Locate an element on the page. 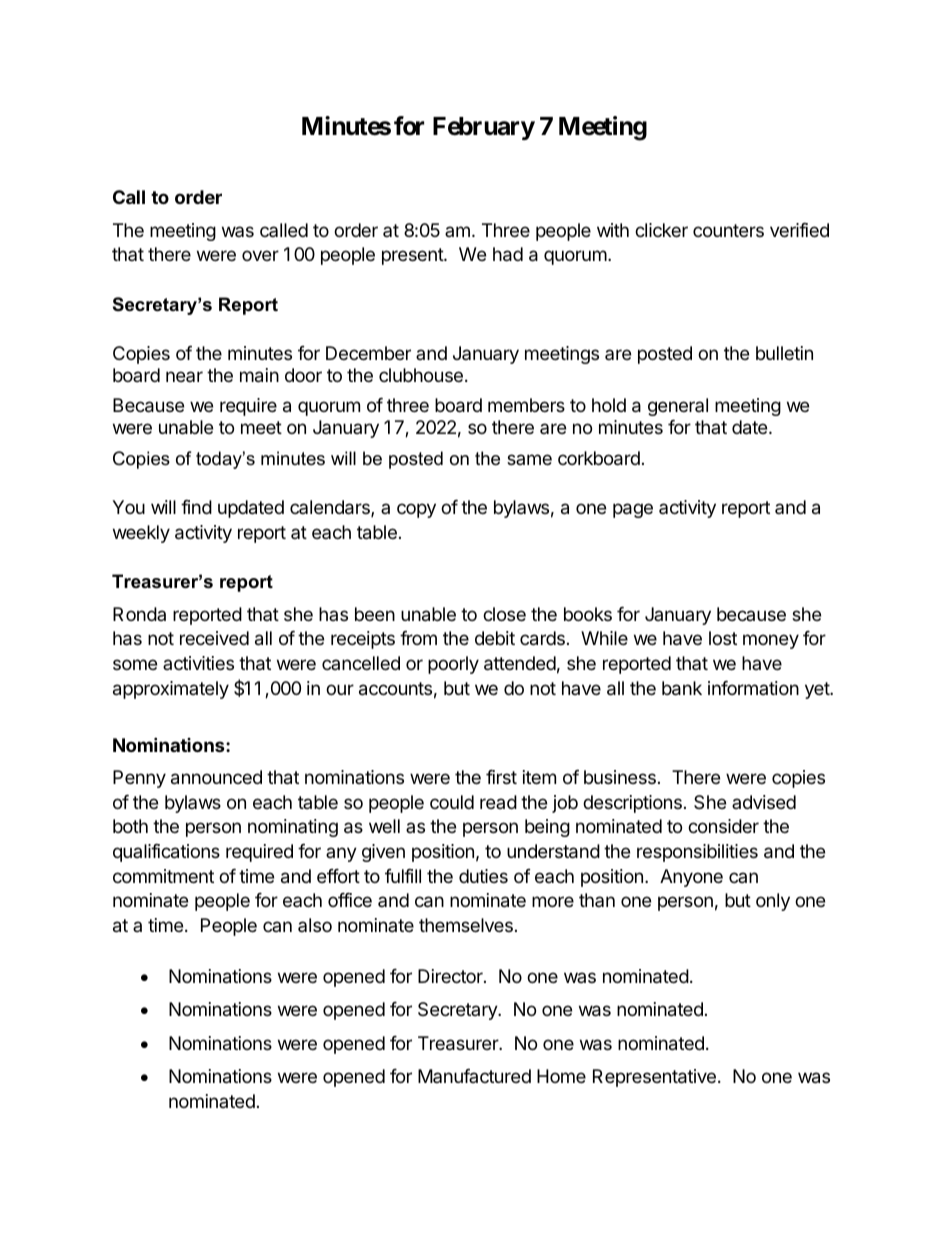 This image has height=1233, width=952. counters is located at coordinates (728, 230).
